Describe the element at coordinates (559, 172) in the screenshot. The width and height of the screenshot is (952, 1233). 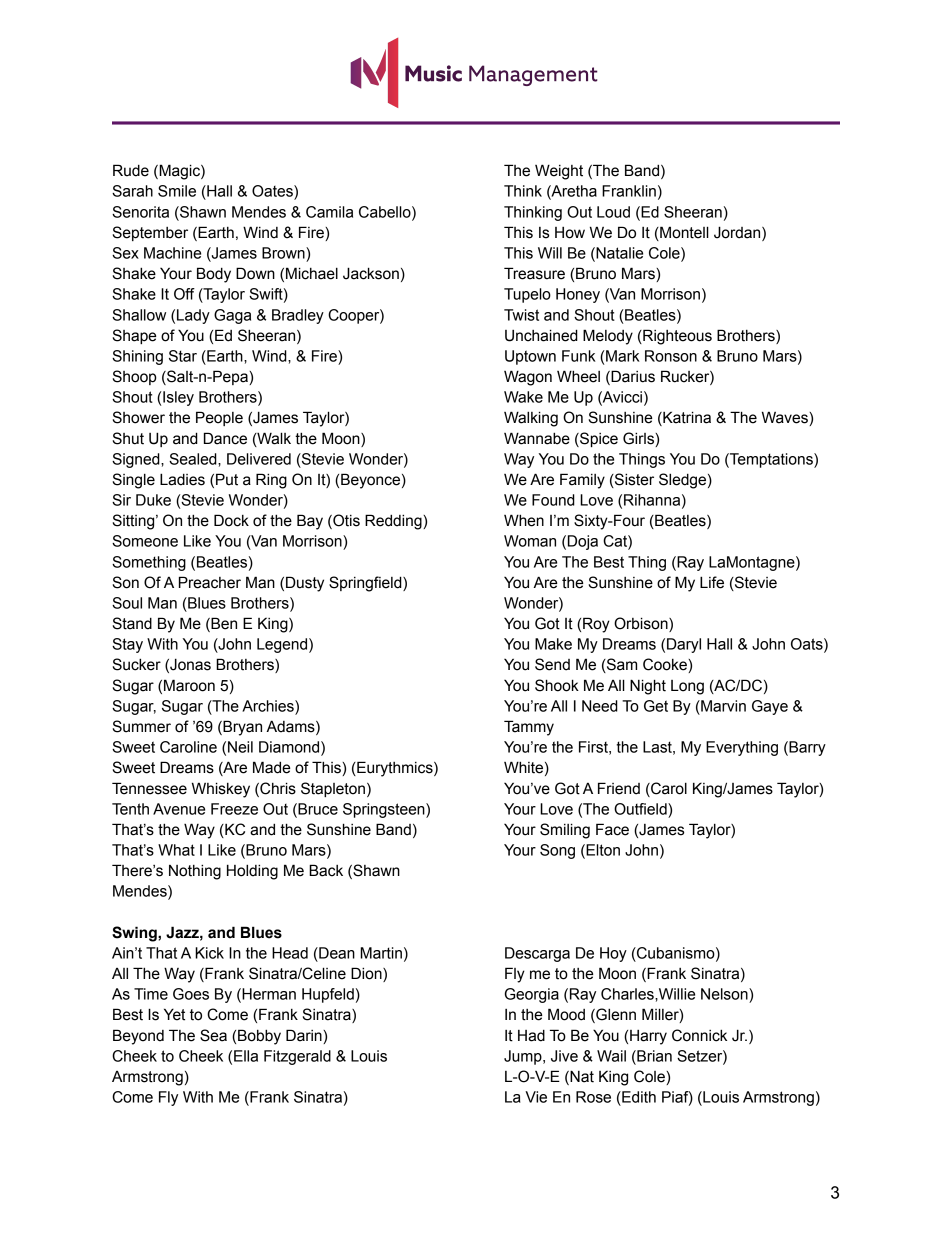
I see `Weight` at that location.
